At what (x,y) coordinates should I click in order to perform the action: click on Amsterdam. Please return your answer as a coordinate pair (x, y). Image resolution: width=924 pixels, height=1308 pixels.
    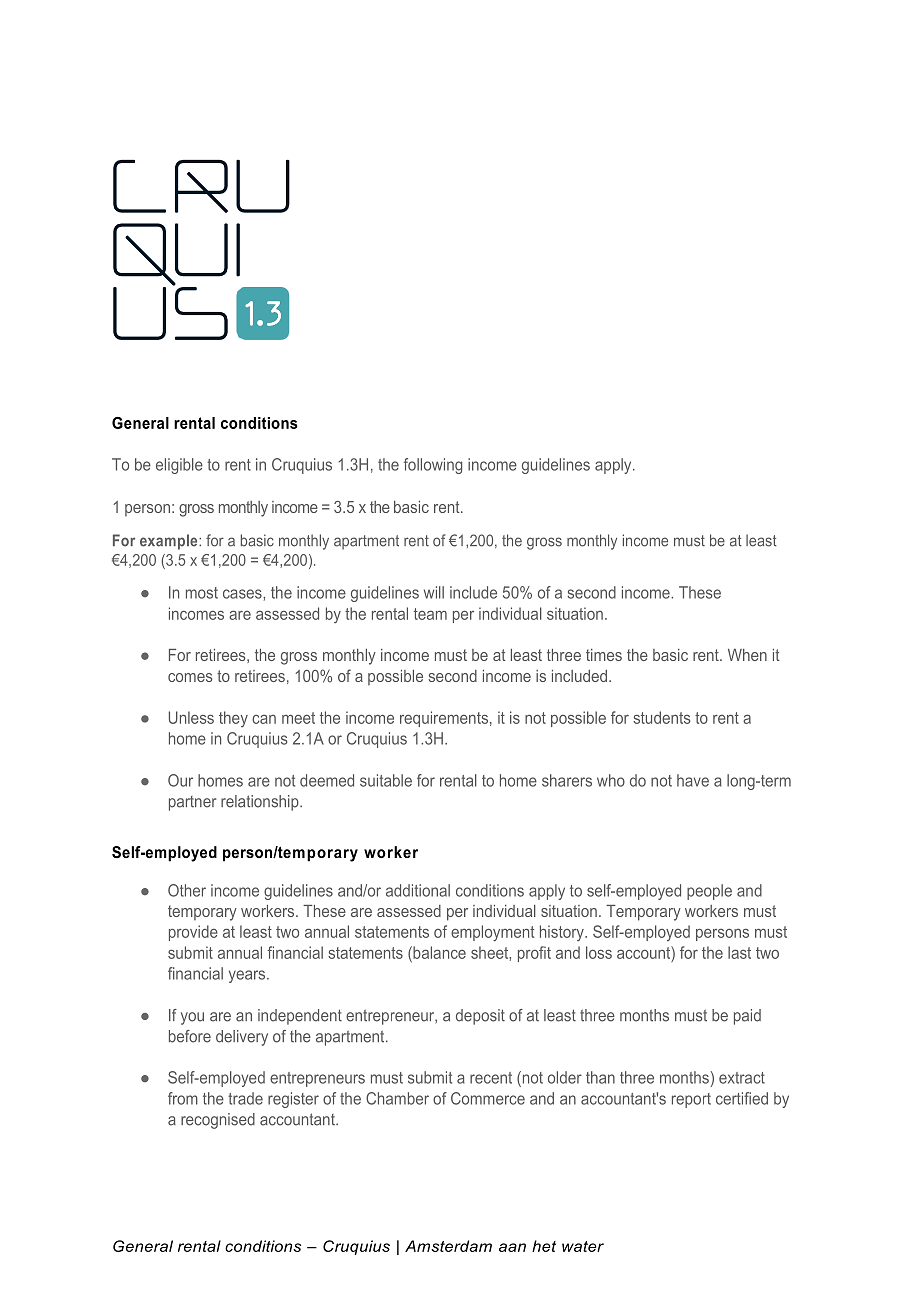
    Looking at the image, I should click on (448, 1246).
